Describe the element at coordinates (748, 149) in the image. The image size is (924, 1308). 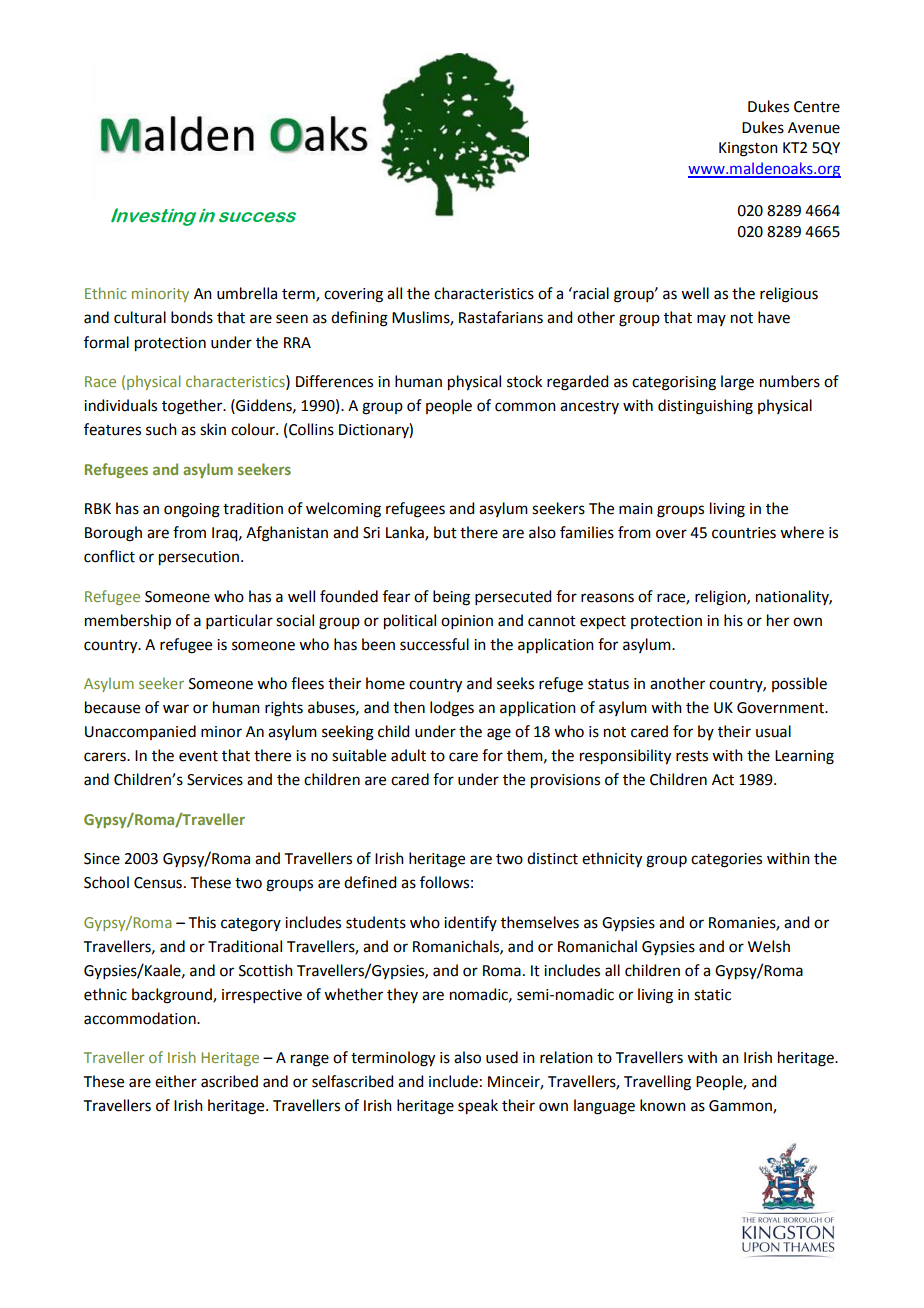
I see `Kingston` at that location.
